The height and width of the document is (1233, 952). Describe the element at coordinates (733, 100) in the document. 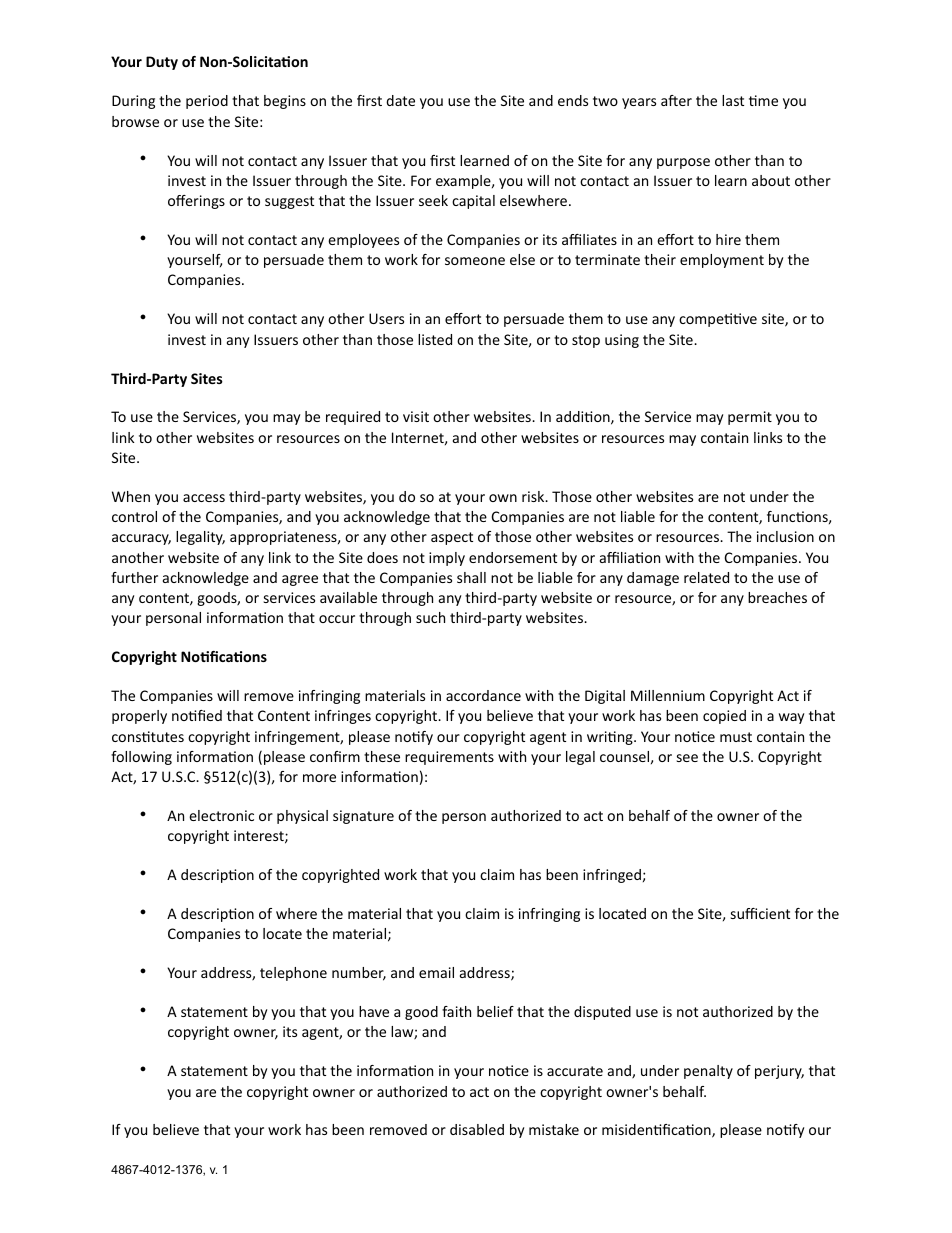

I see `last` at that location.
